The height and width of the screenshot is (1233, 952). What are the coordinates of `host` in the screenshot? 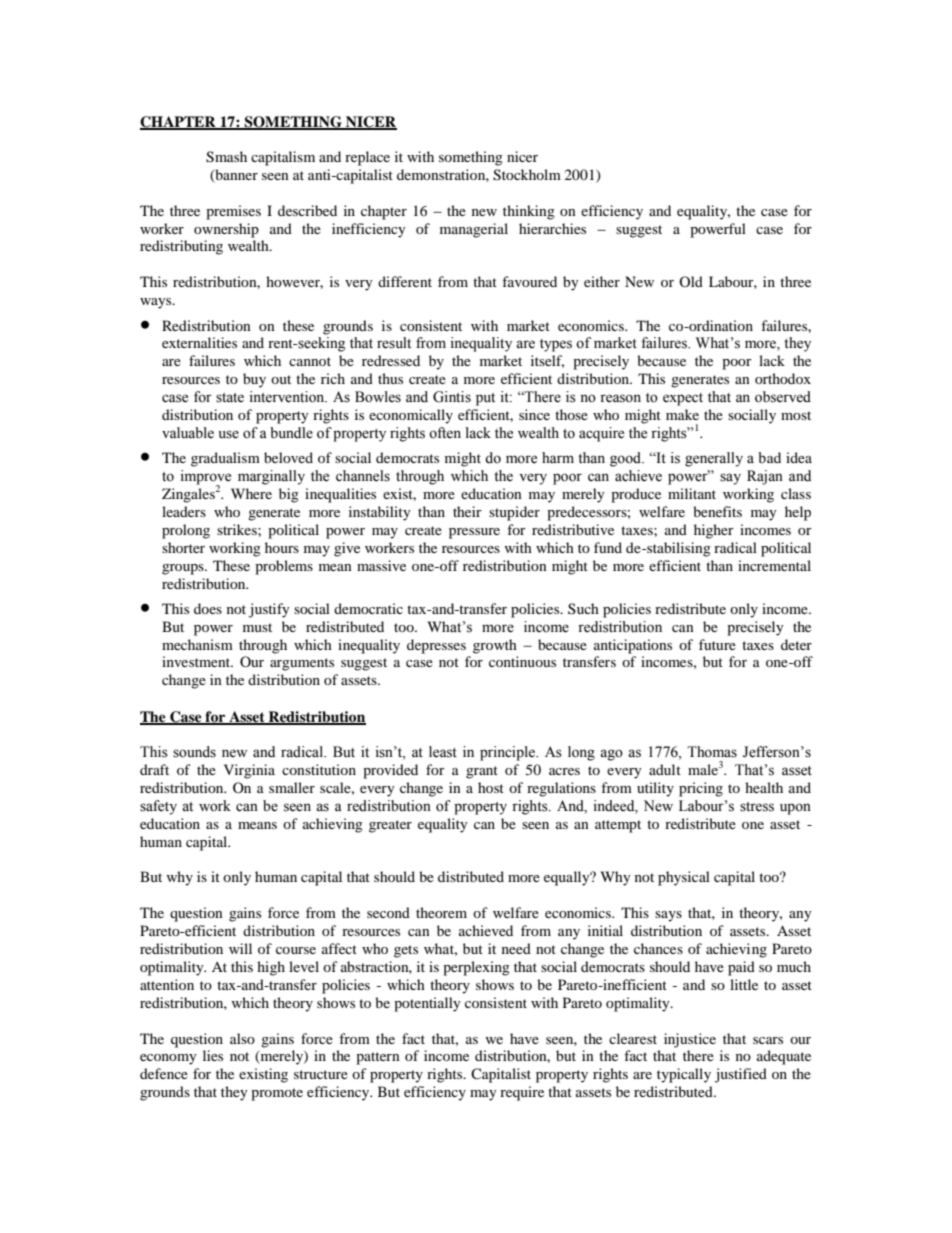 It's located at (491, 787).
